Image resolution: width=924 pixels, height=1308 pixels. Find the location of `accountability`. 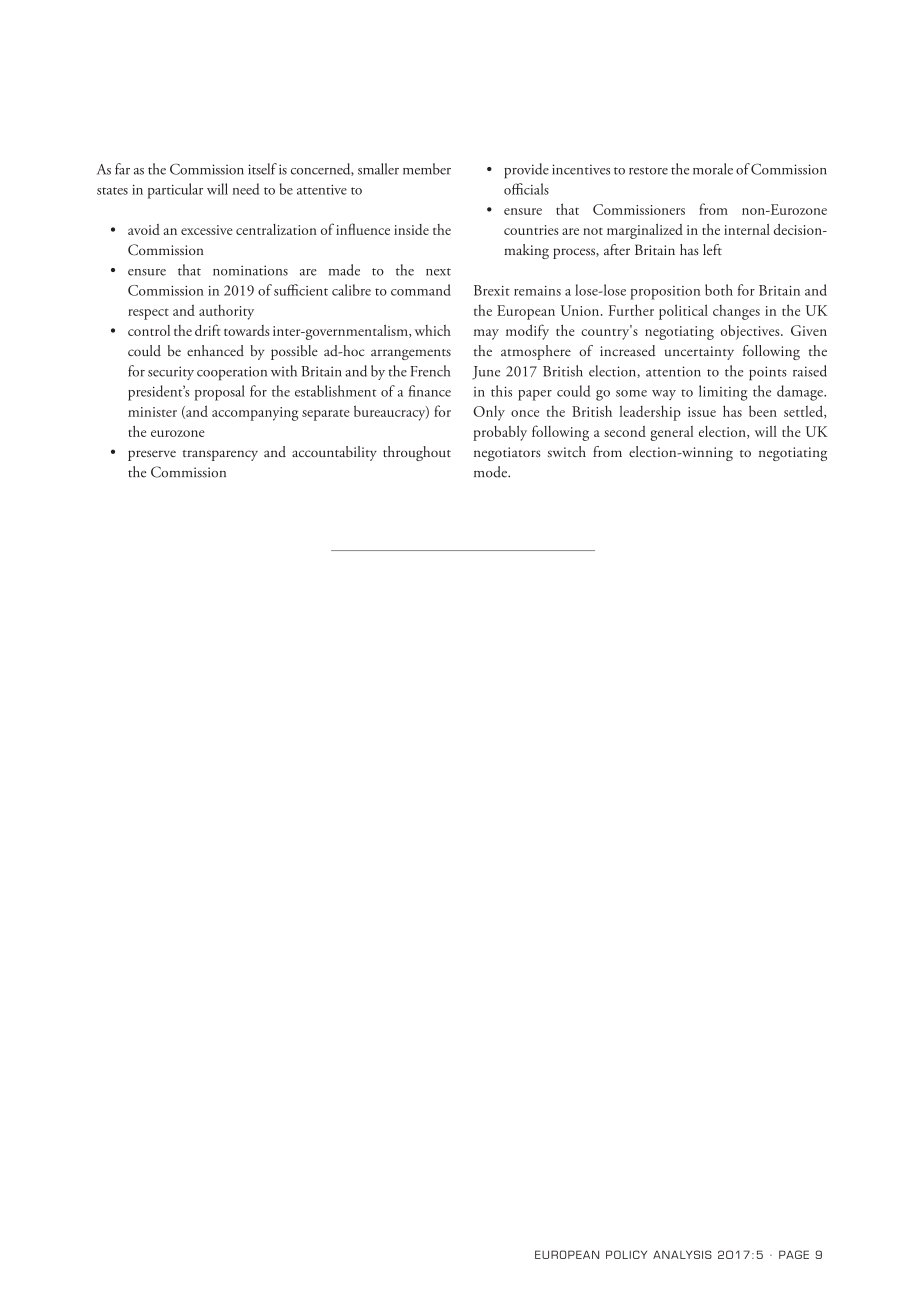

accountability is located at coordinates (334, 453).
